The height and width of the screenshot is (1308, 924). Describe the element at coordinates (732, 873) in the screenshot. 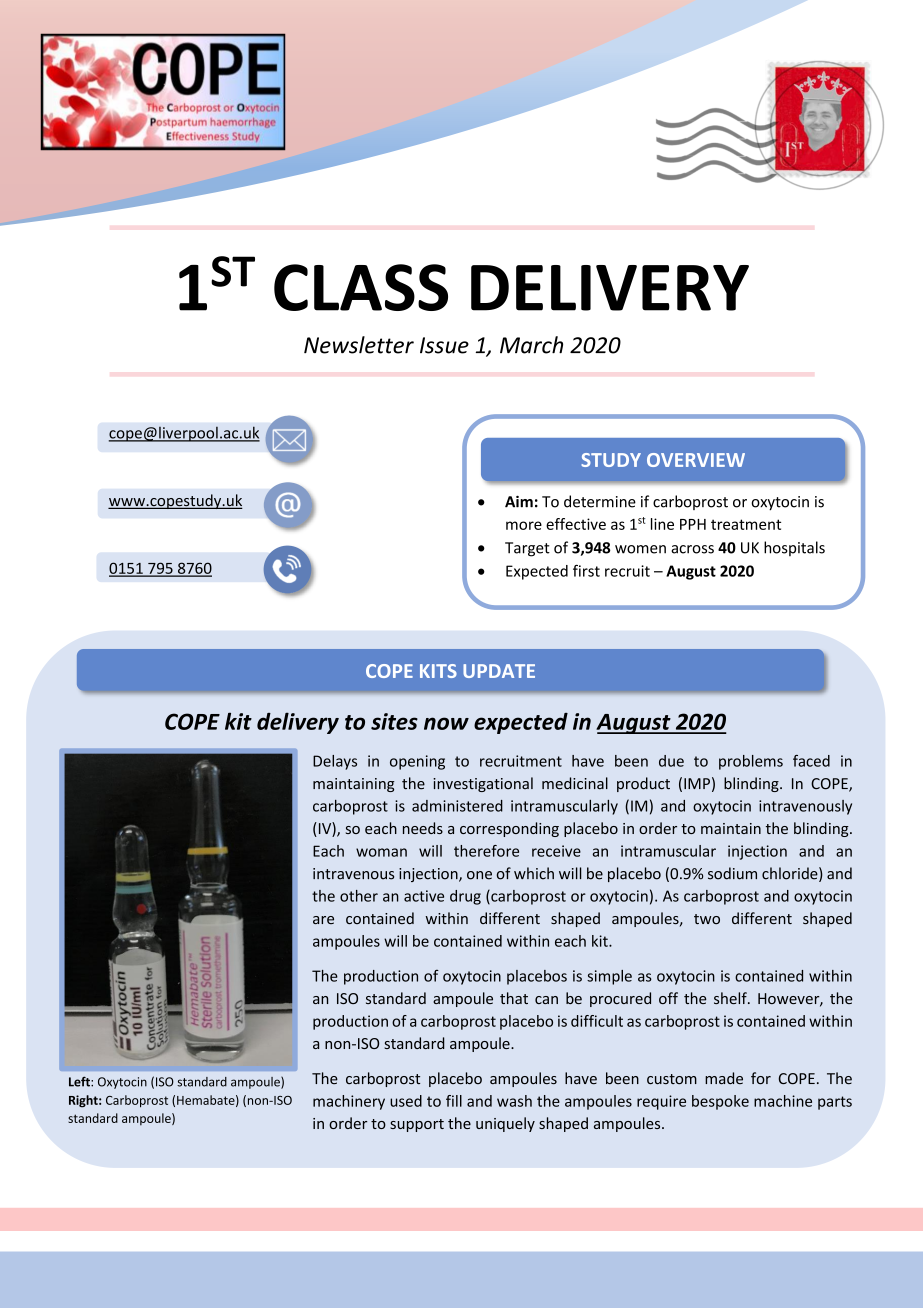

I see `sodium` at that location.
